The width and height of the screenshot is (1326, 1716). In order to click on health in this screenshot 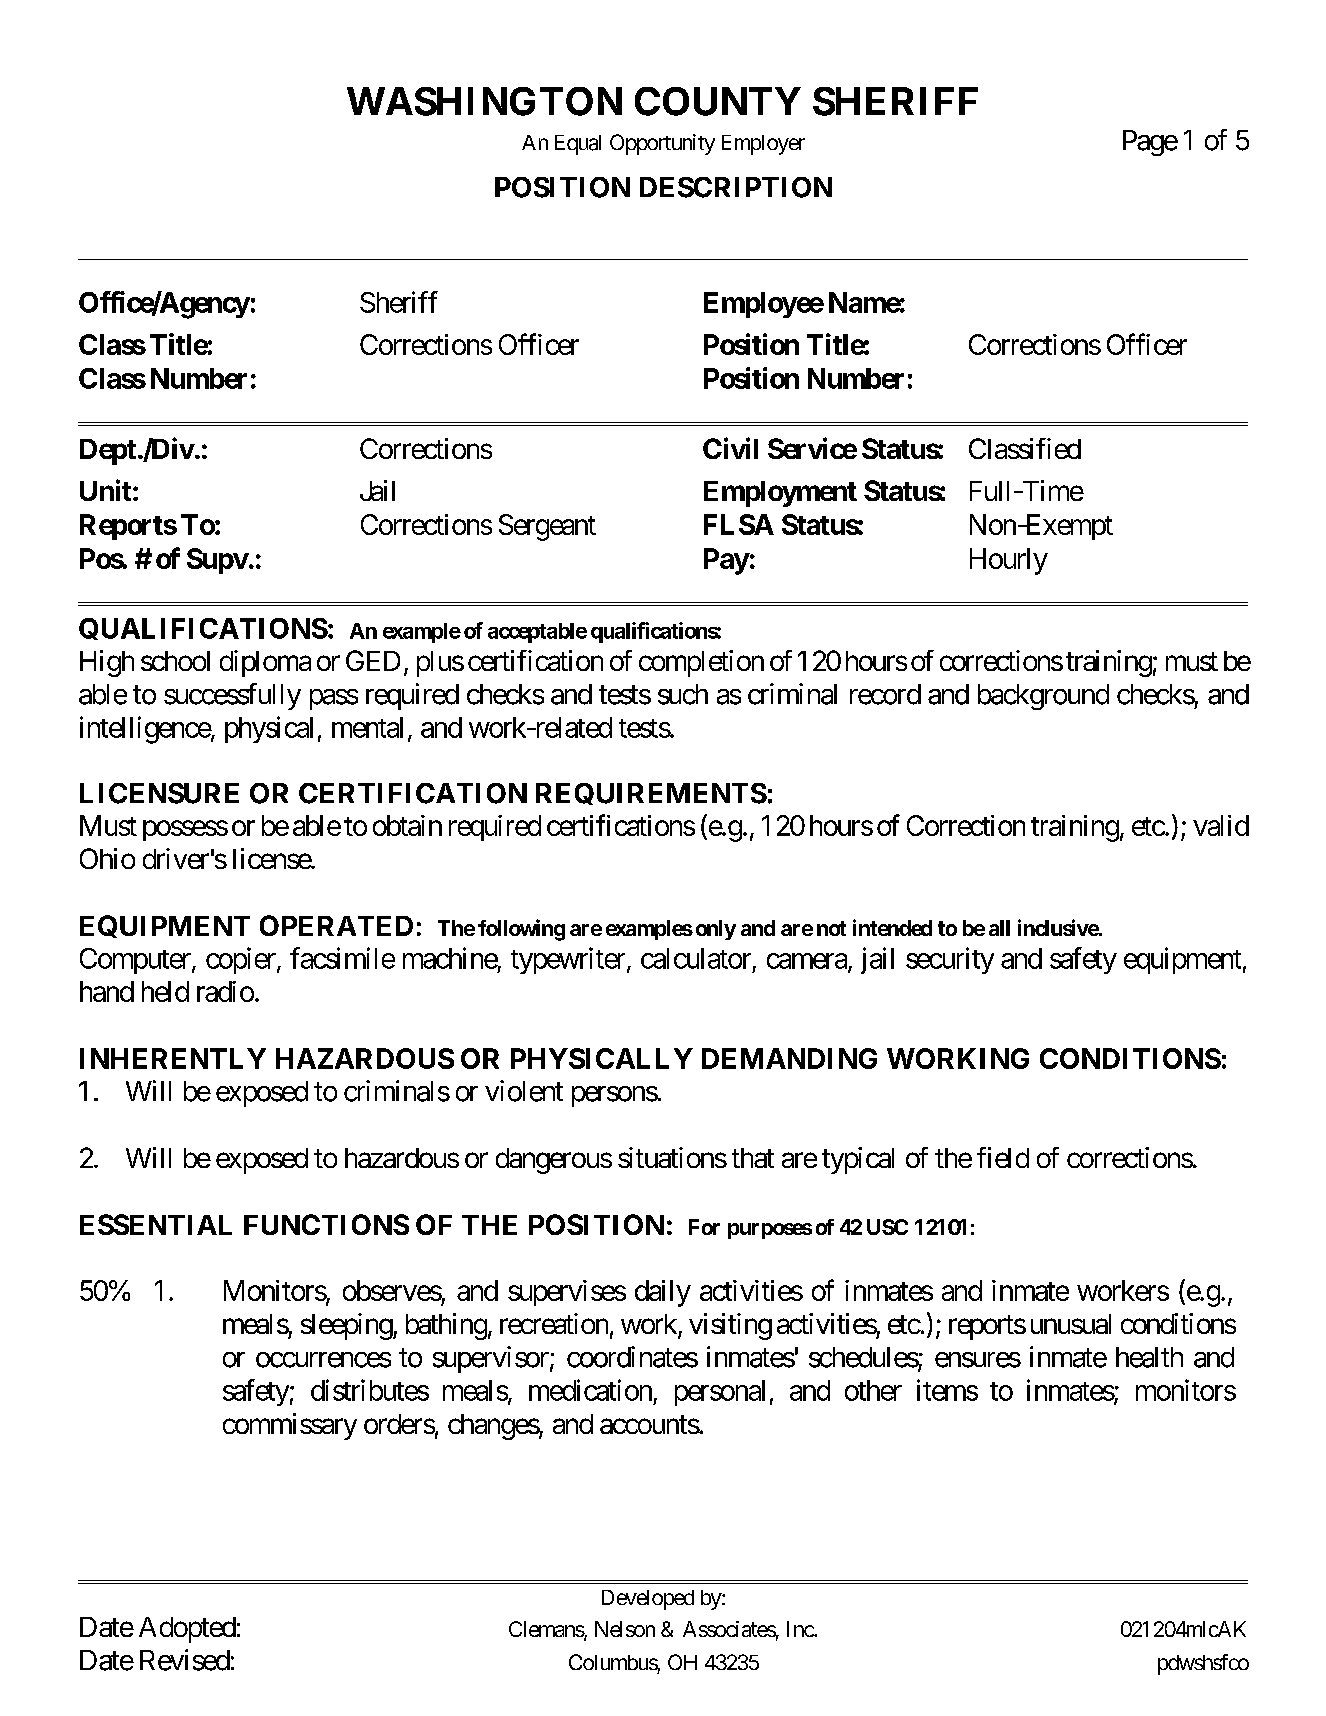, I will do `click(1149, 1357)`.
